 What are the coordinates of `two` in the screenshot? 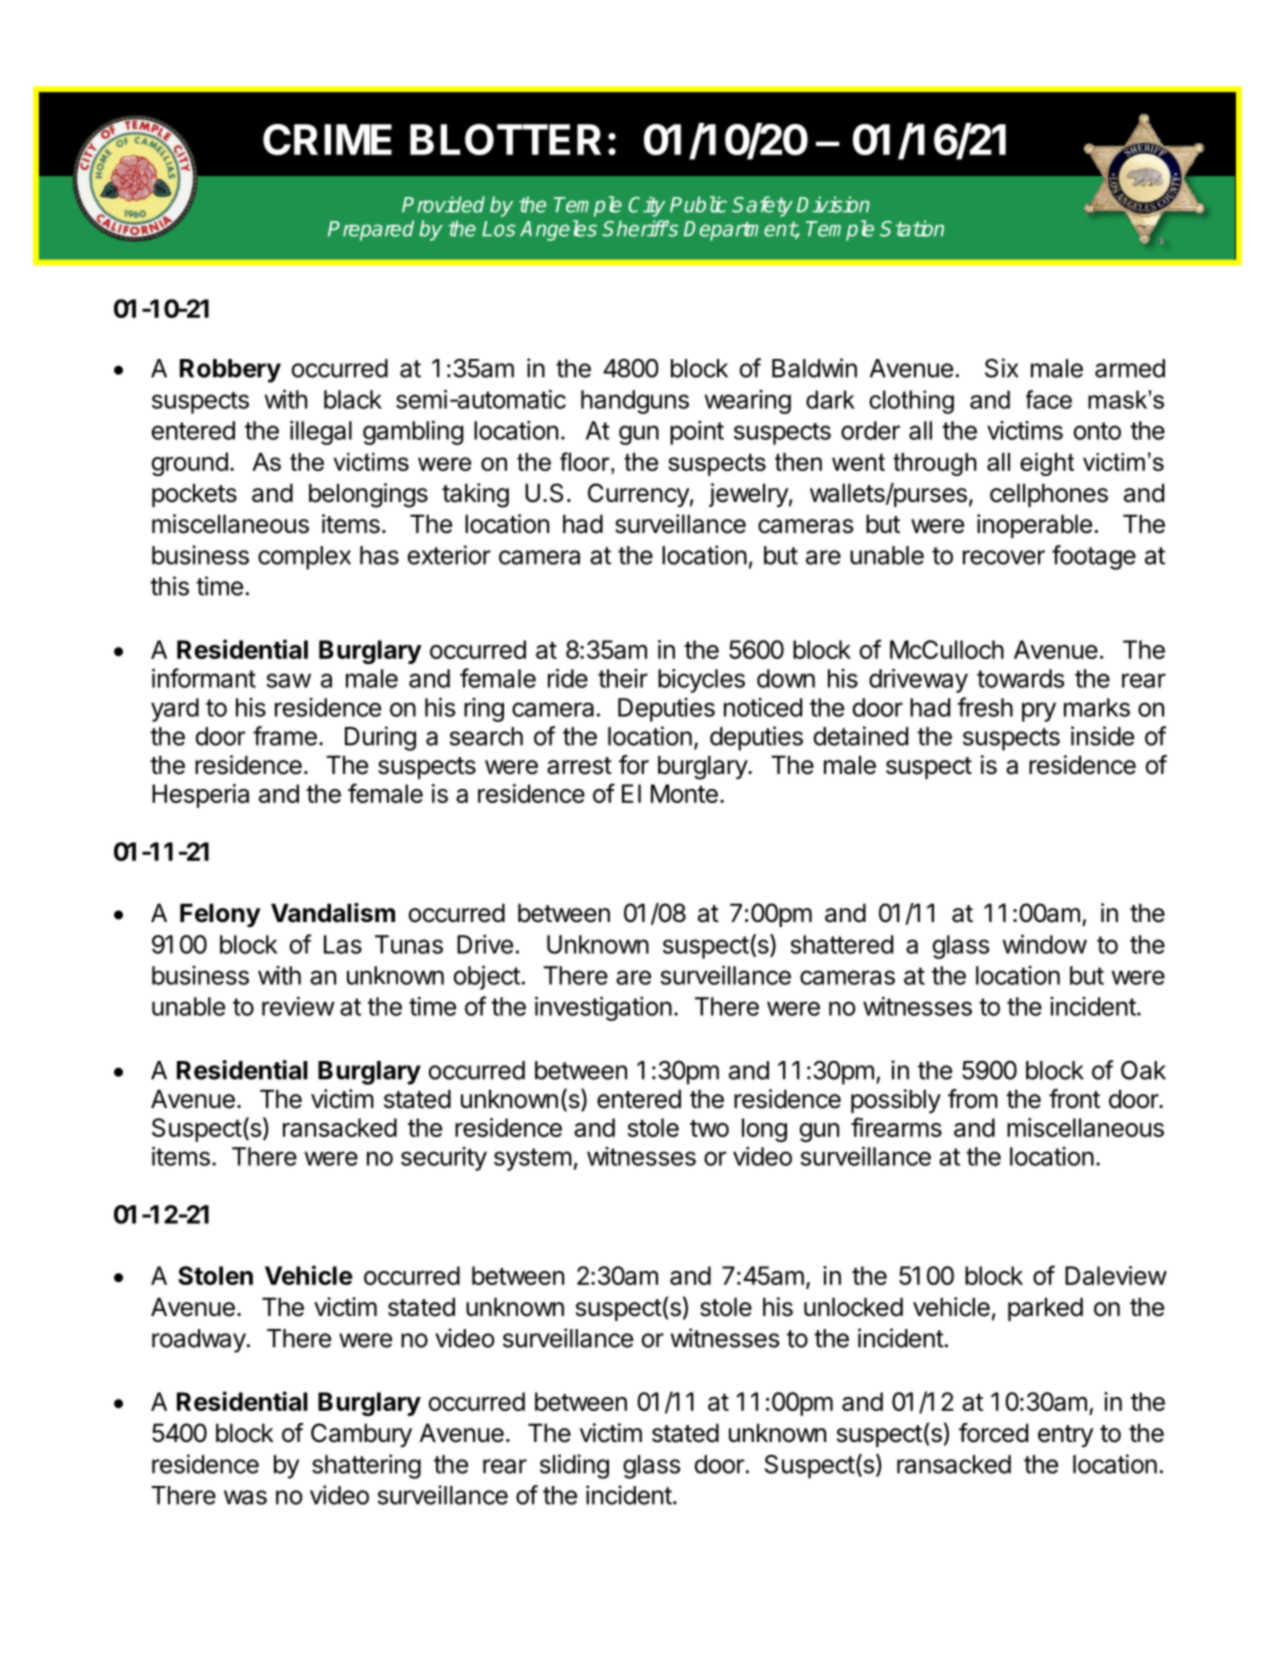 It's located at (709, 1128).
